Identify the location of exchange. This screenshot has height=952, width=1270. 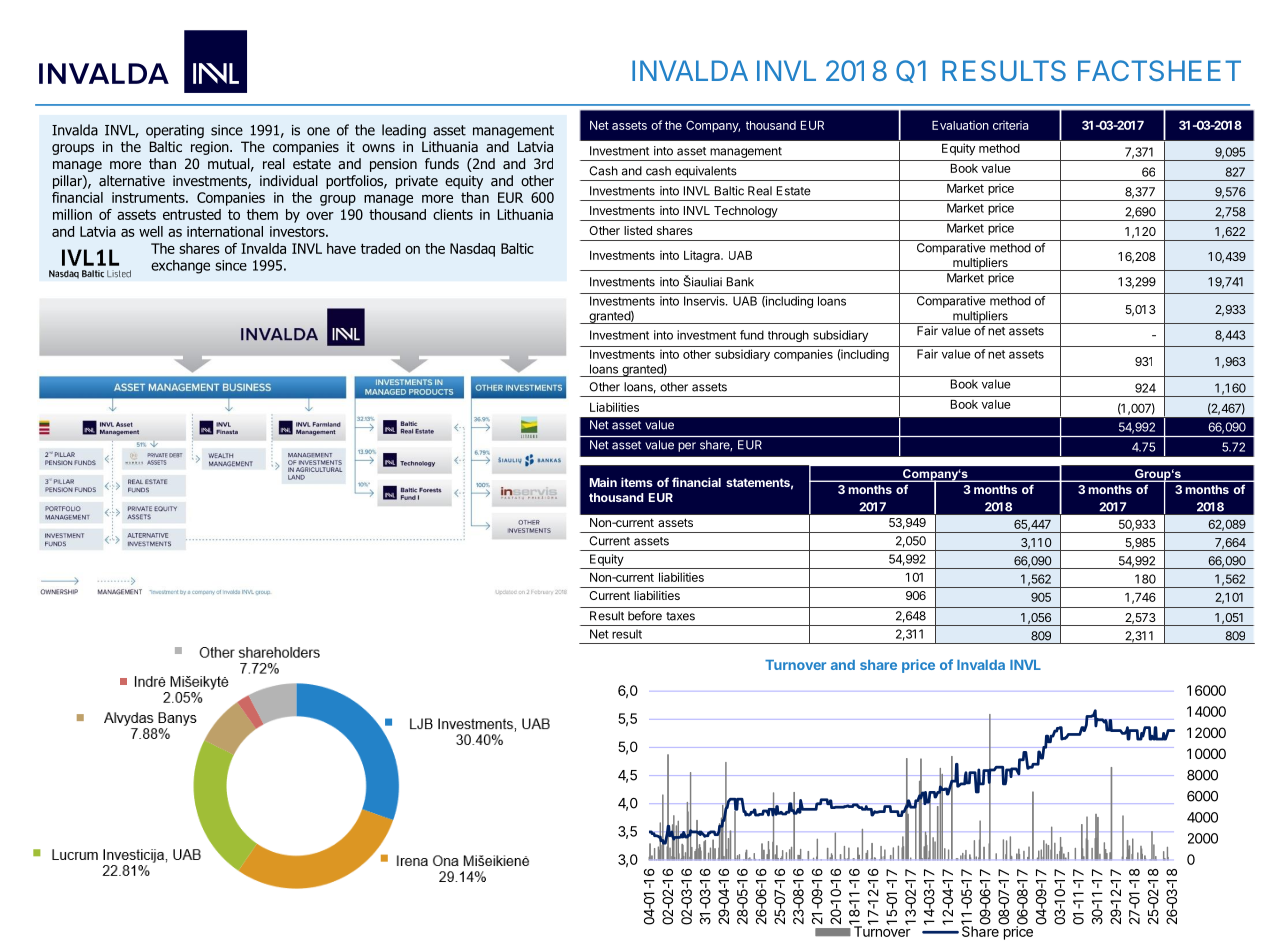
(180, 267).
